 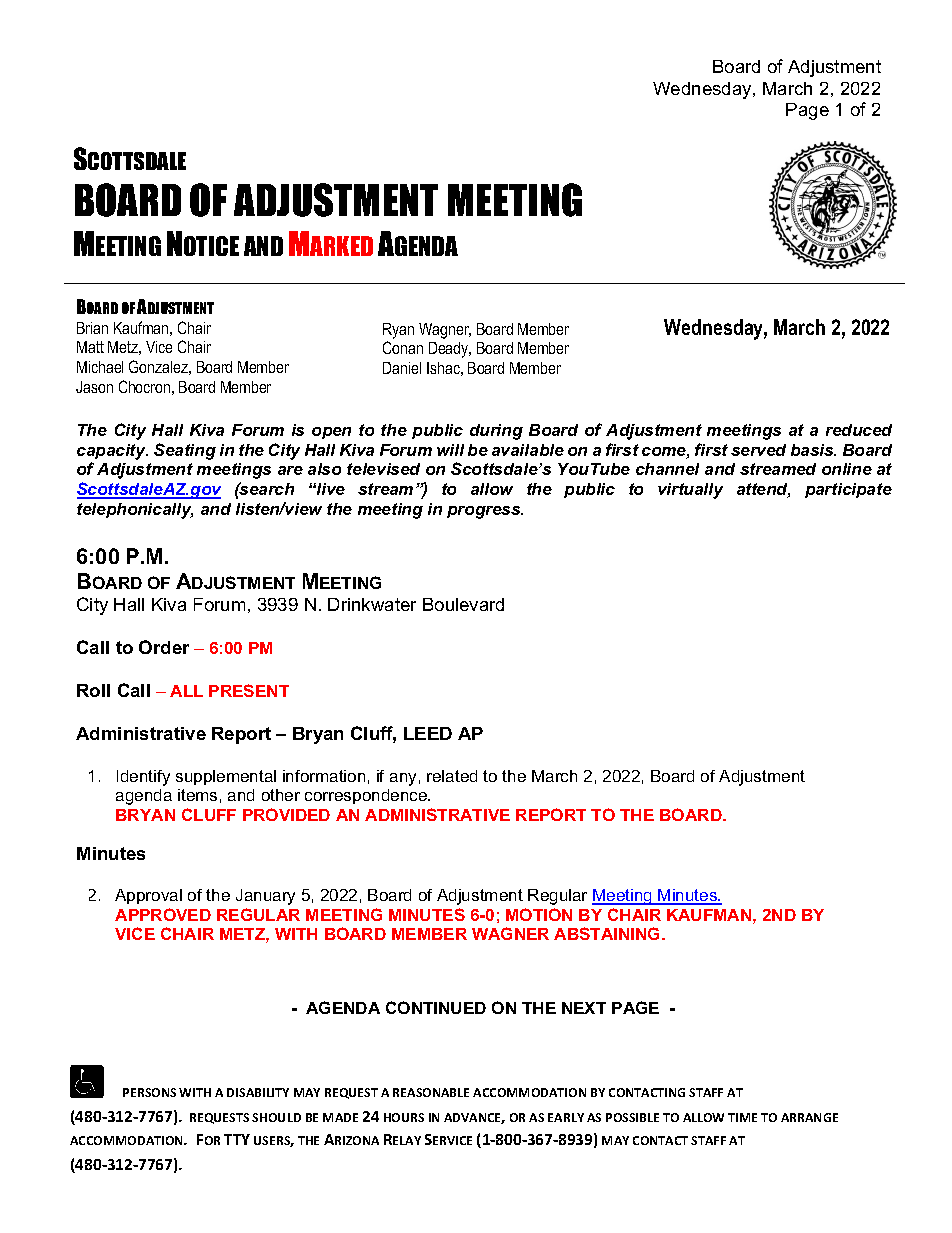 What do you see at coordinates (539, 914) in the screenshot?
I see `MOTION` at bounding box center [539, 914].
